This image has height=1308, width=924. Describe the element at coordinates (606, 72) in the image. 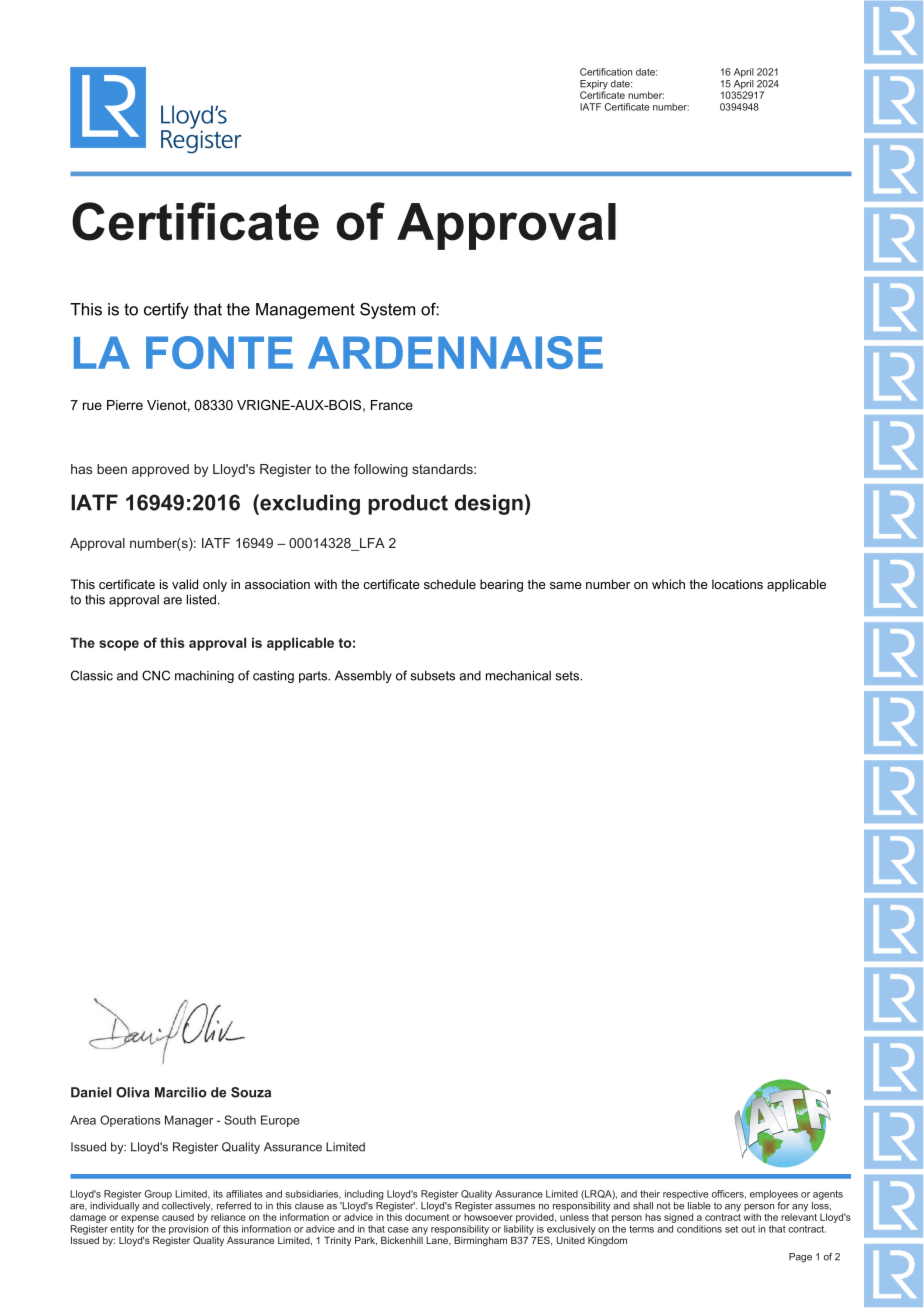

I see `Certification` at that location.
